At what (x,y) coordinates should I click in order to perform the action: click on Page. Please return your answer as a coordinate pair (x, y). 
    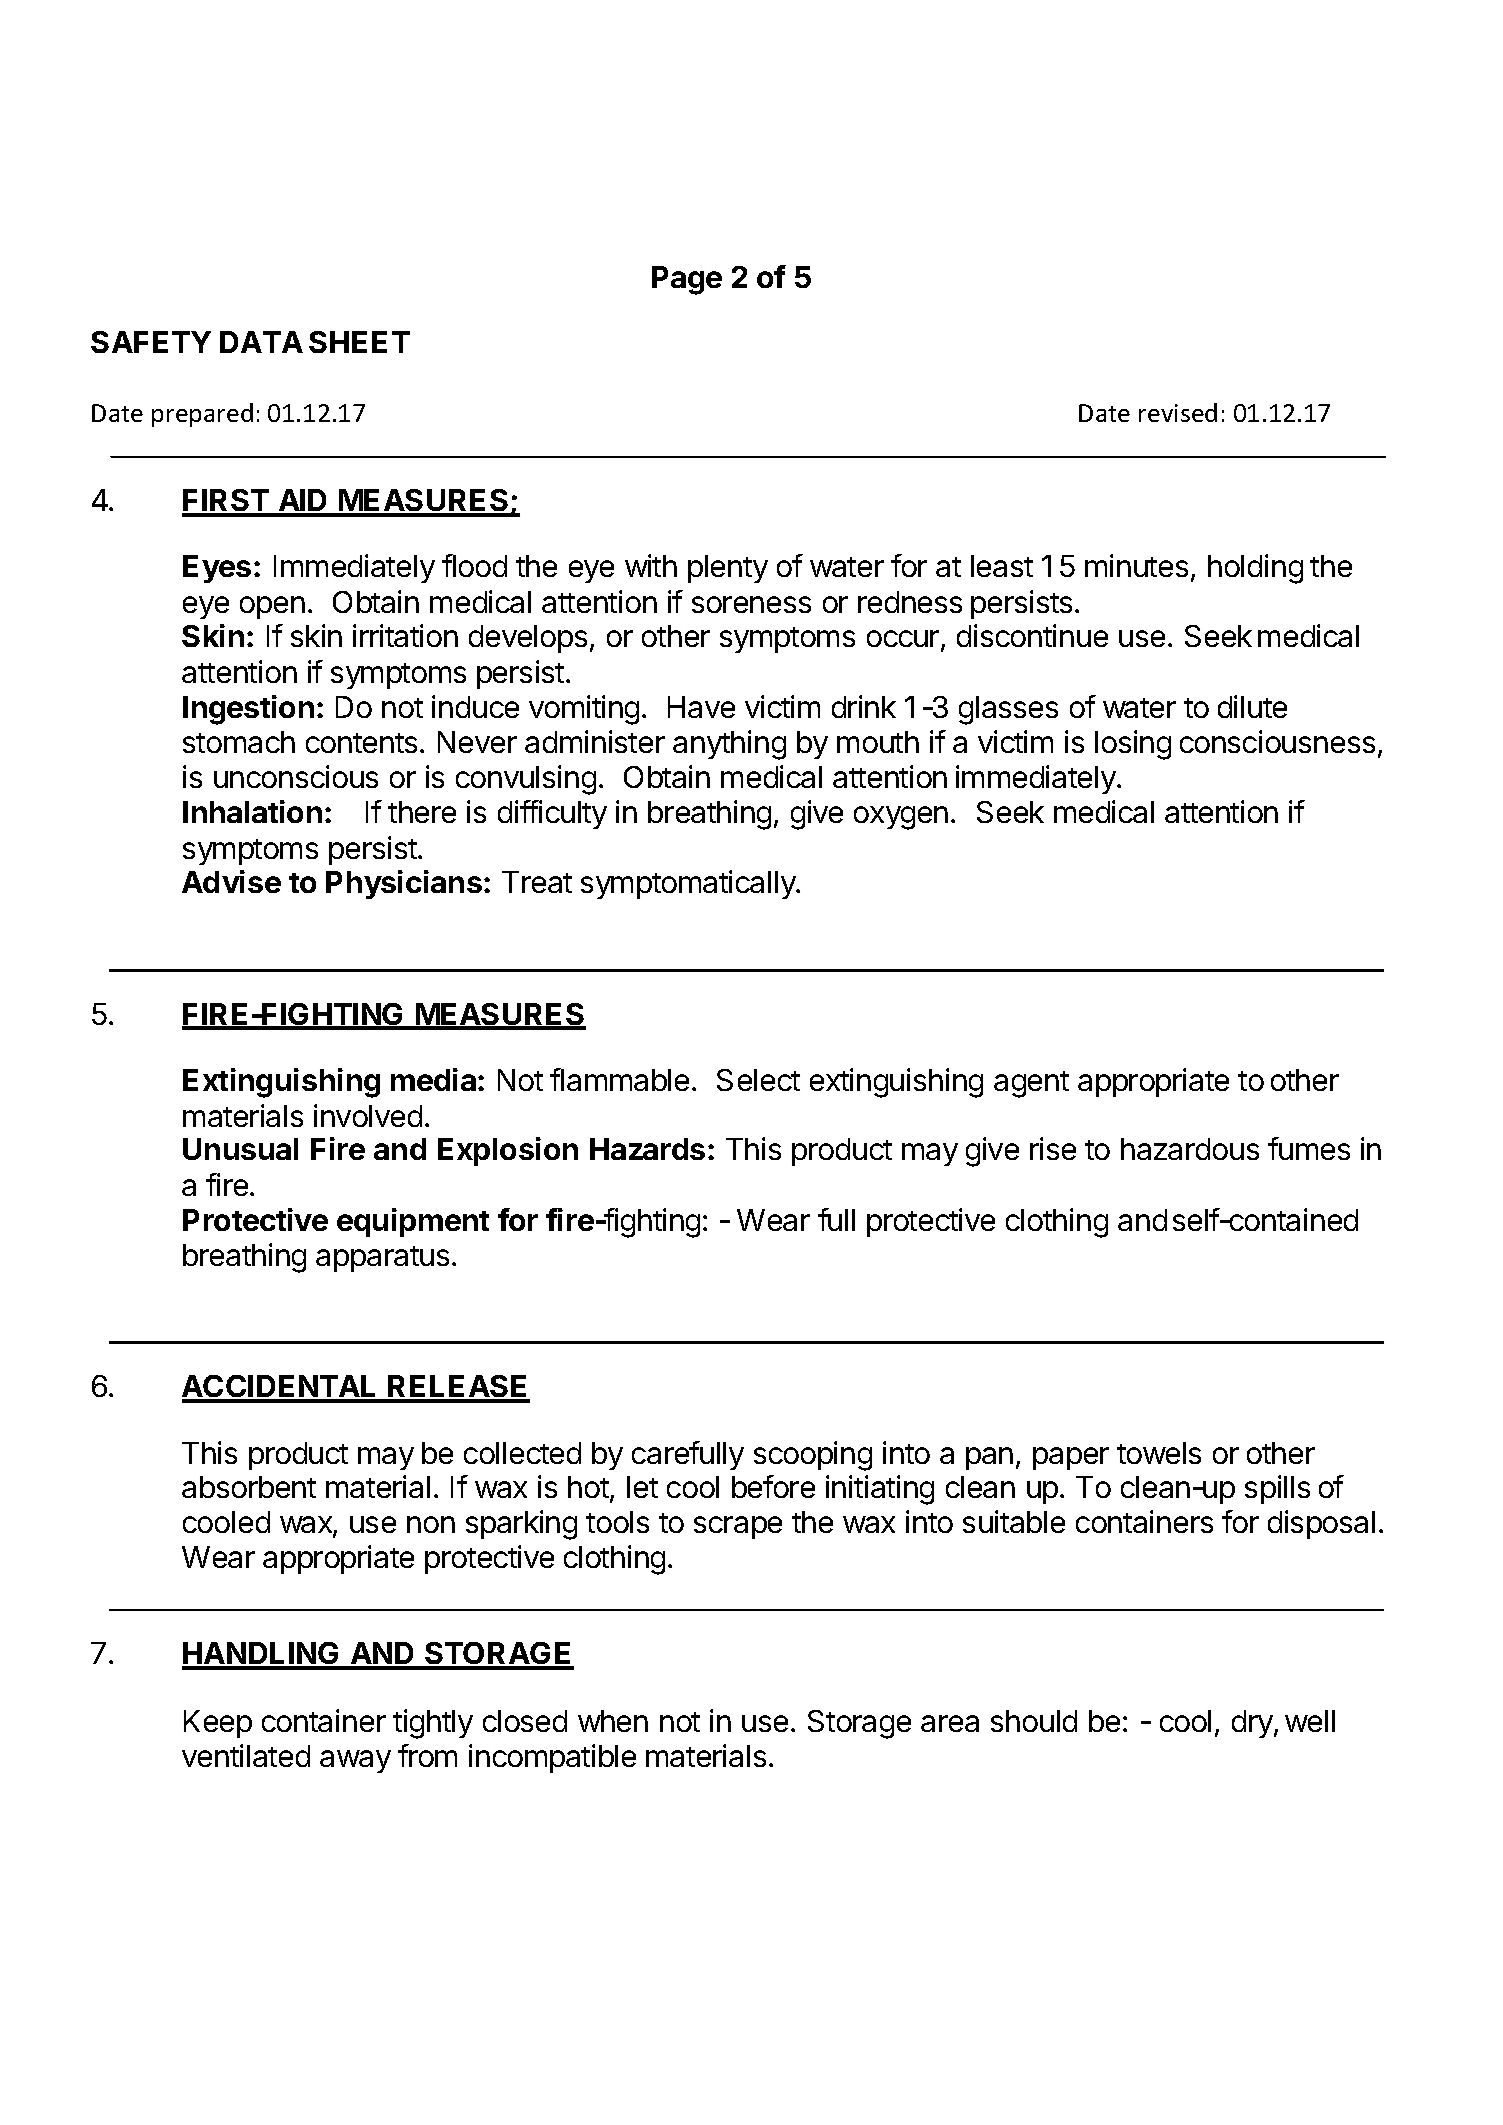
    Looking at the image, I should click on (687, 280).
